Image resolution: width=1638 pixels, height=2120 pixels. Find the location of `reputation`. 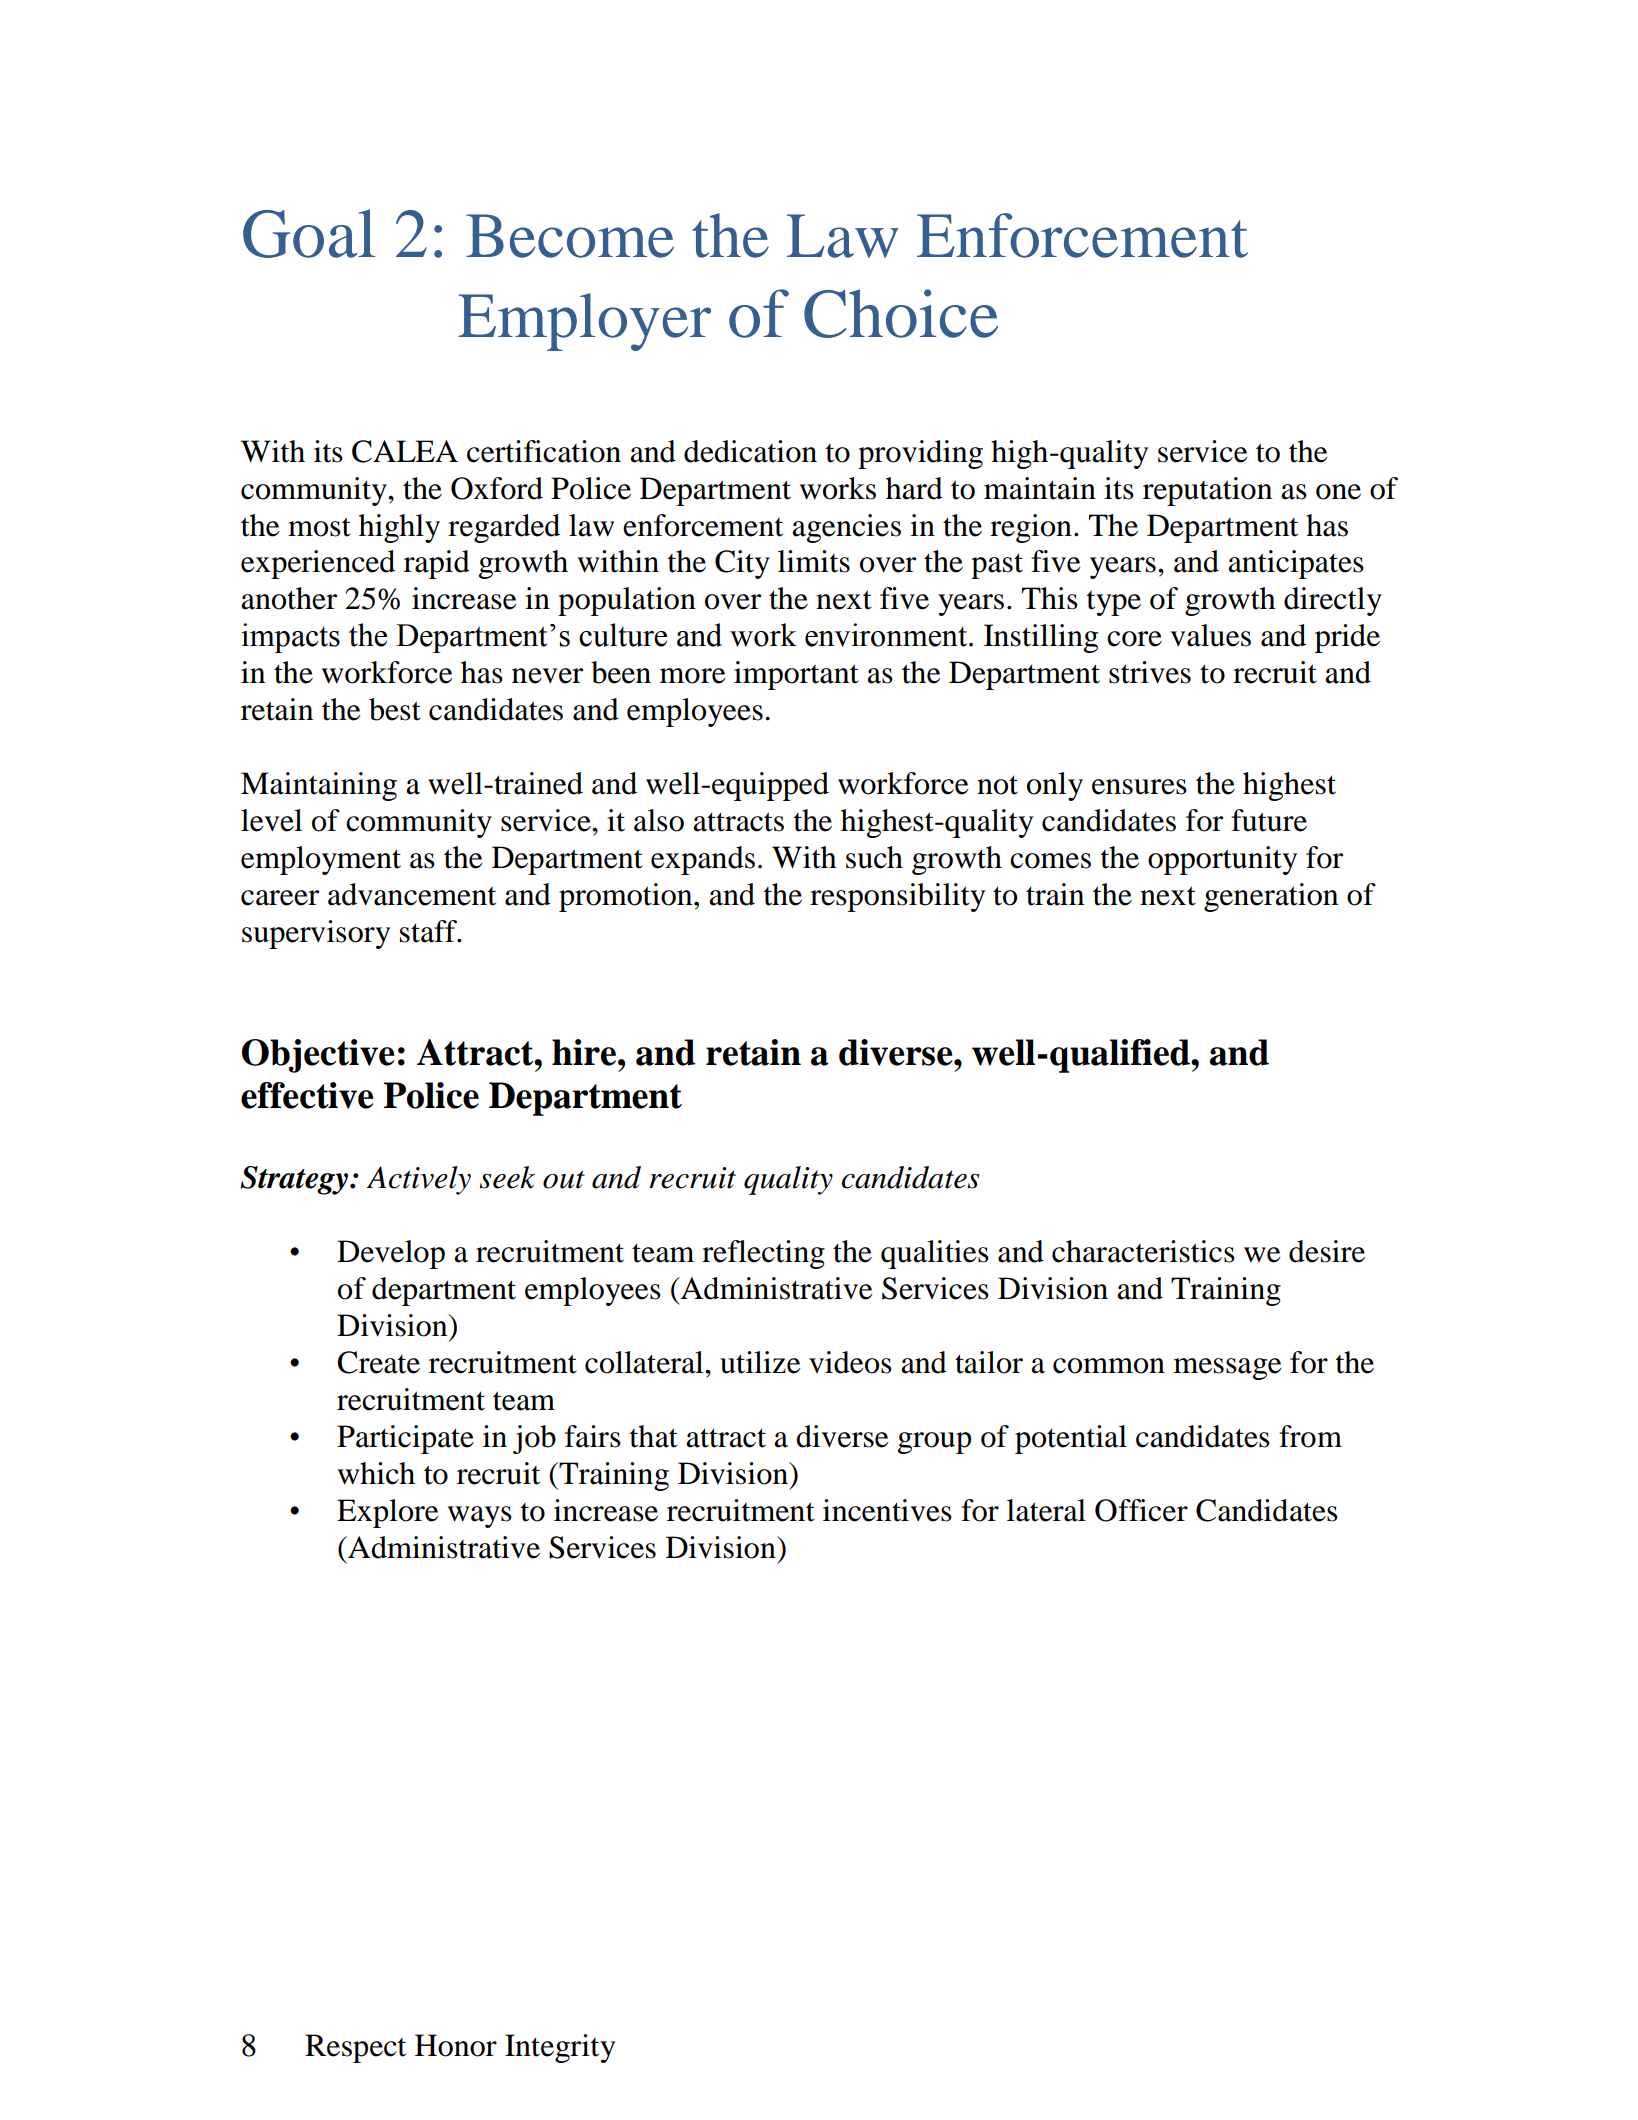

reputation is located at coordinates (1207, 491).
